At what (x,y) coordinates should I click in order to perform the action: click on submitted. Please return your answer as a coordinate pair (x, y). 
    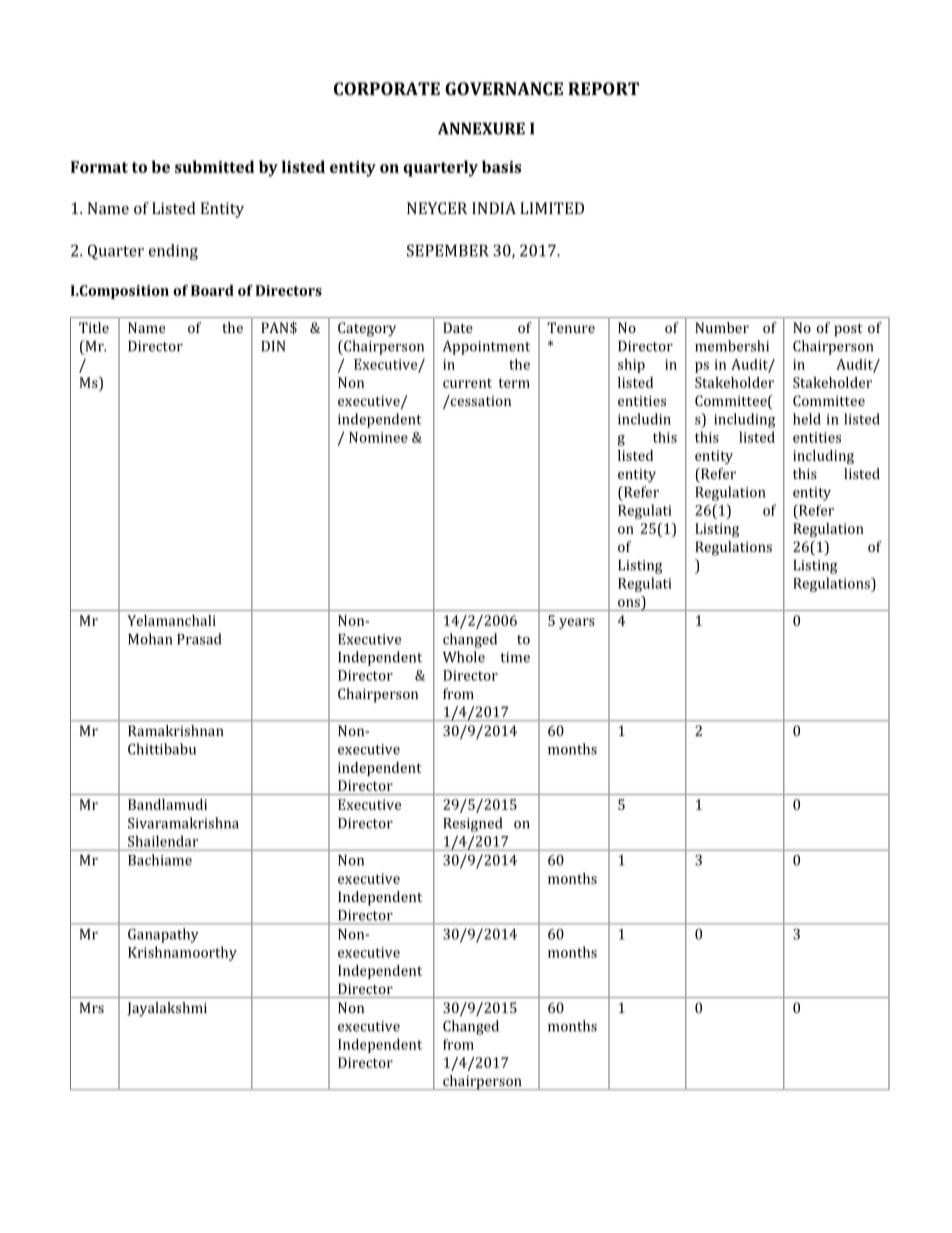
    Looking at the image, I should click on (214, 166).
